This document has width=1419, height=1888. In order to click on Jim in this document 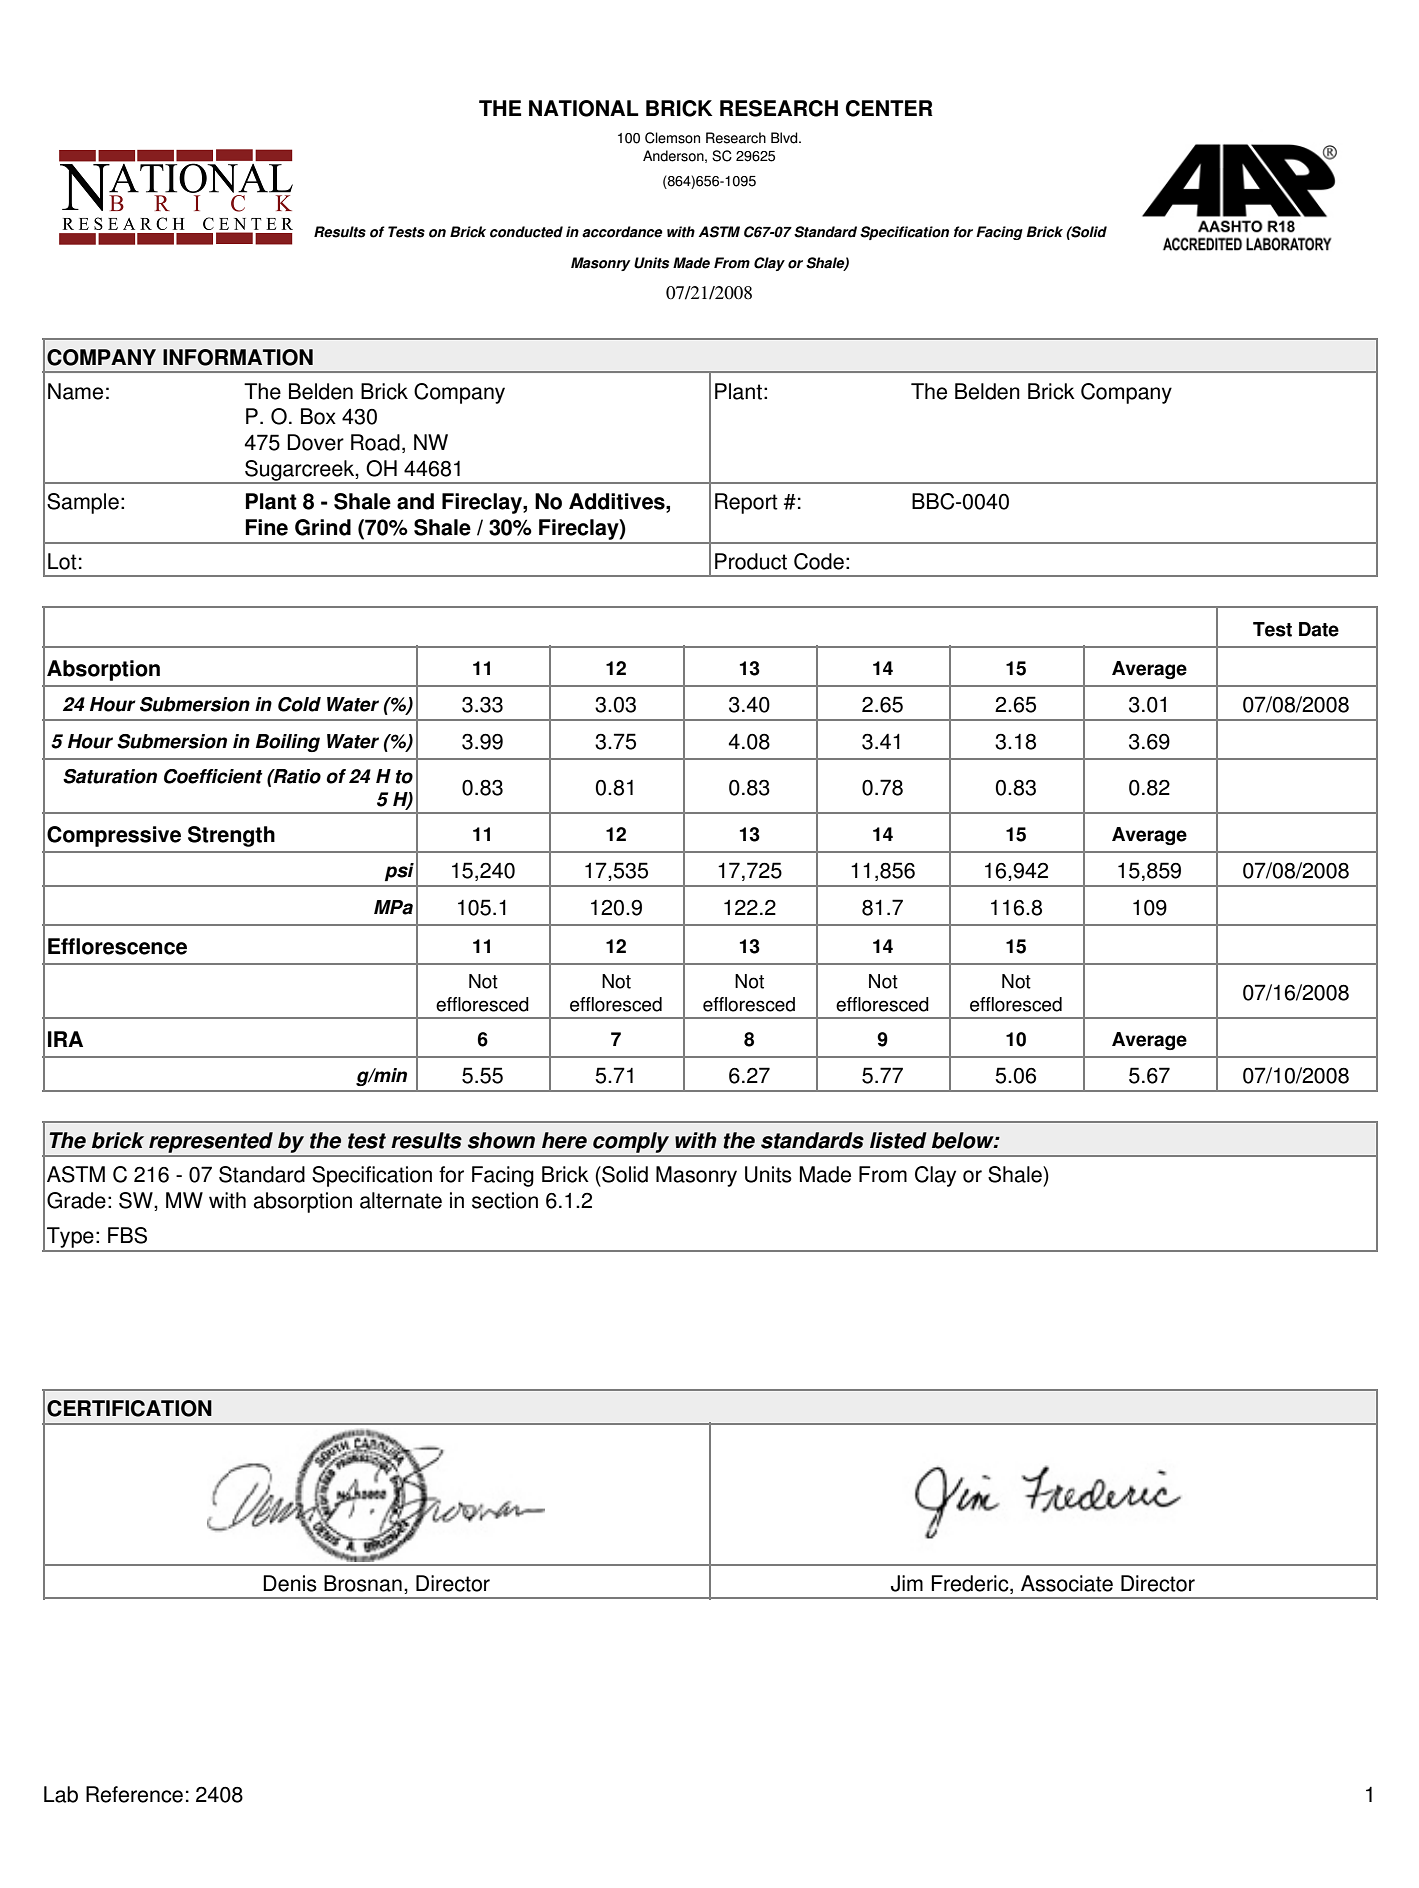, I will do `click(907, 1583)`.
